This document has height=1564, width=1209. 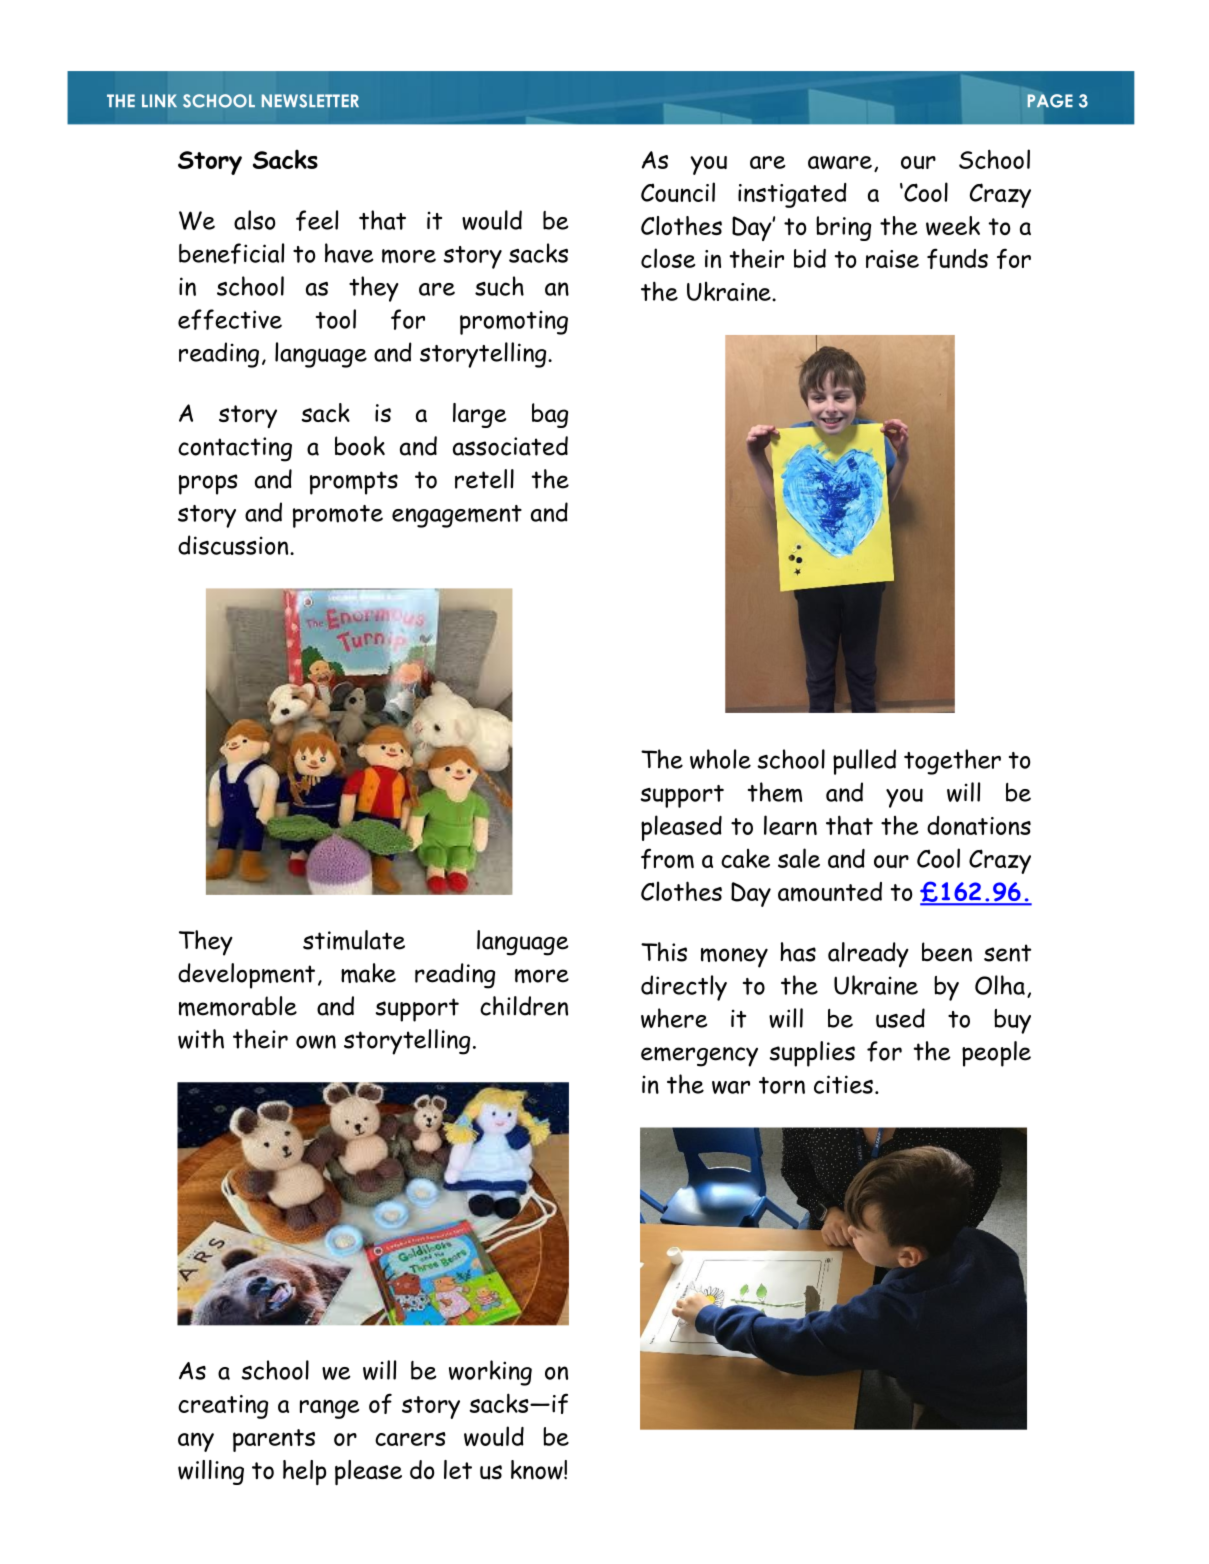 What do you see at coordinates (840, 162) in the document?
I see `aware` at bounding box center [840, 162].
